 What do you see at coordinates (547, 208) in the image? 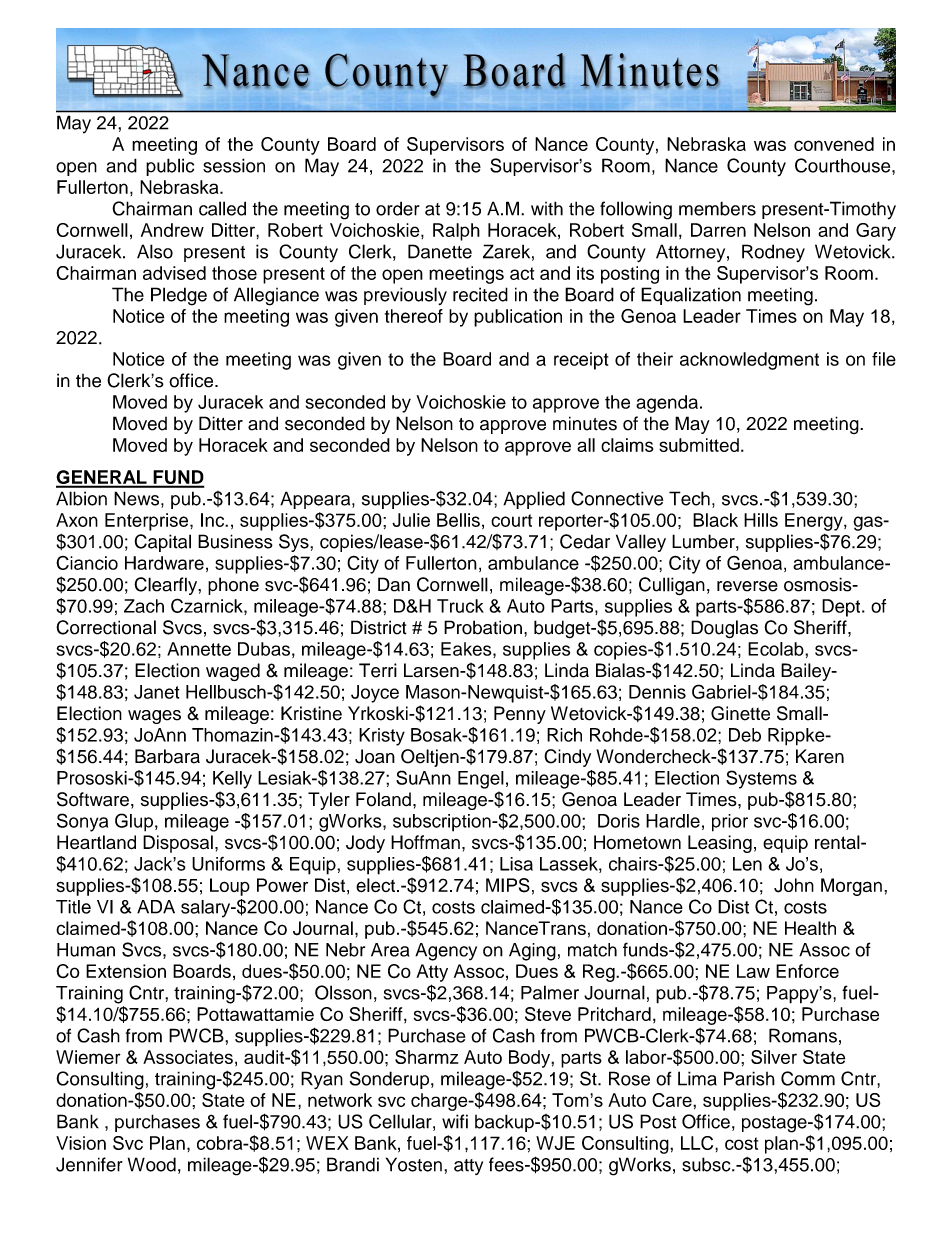
I see `with` at bounding box center [547, 208].
